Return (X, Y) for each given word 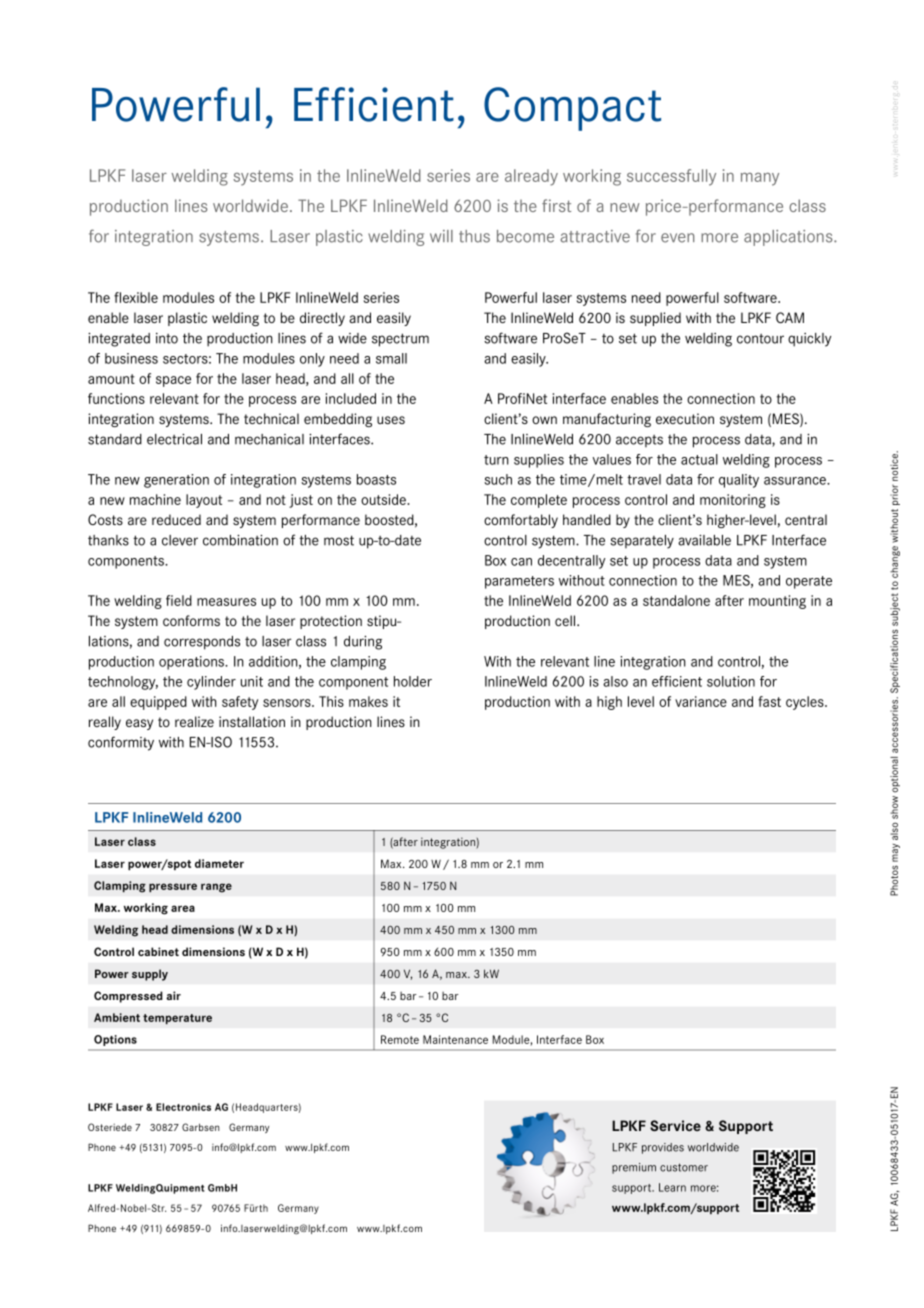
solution (731, 681)
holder (413, 681)
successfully (671, 177)
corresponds (202, 643)
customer (684, 1167)
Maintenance (455, 1039)
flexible (136, 297)
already (531, 177)
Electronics (183, 1107)
